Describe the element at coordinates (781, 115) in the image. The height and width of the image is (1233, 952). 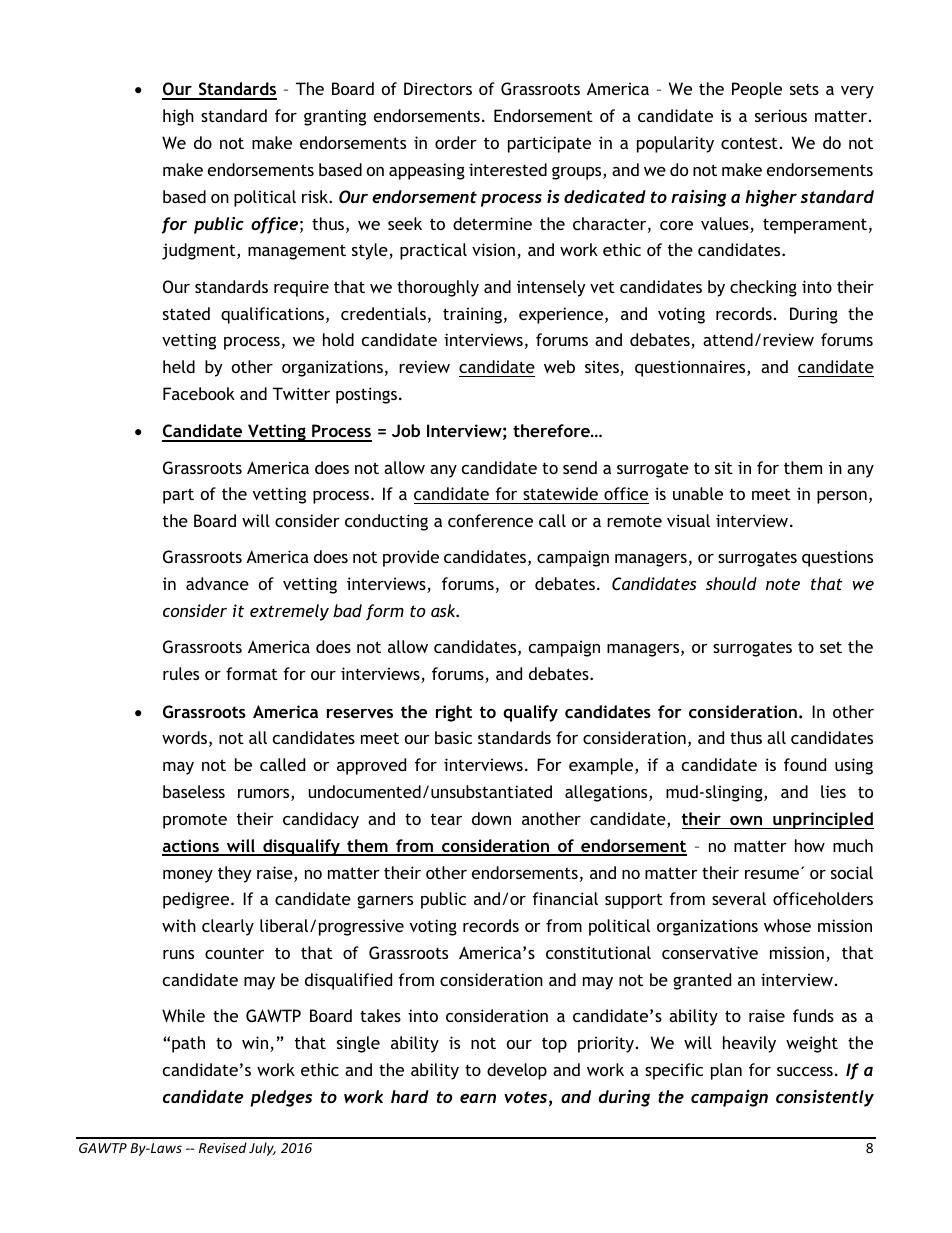
I see `serious` at that location.
